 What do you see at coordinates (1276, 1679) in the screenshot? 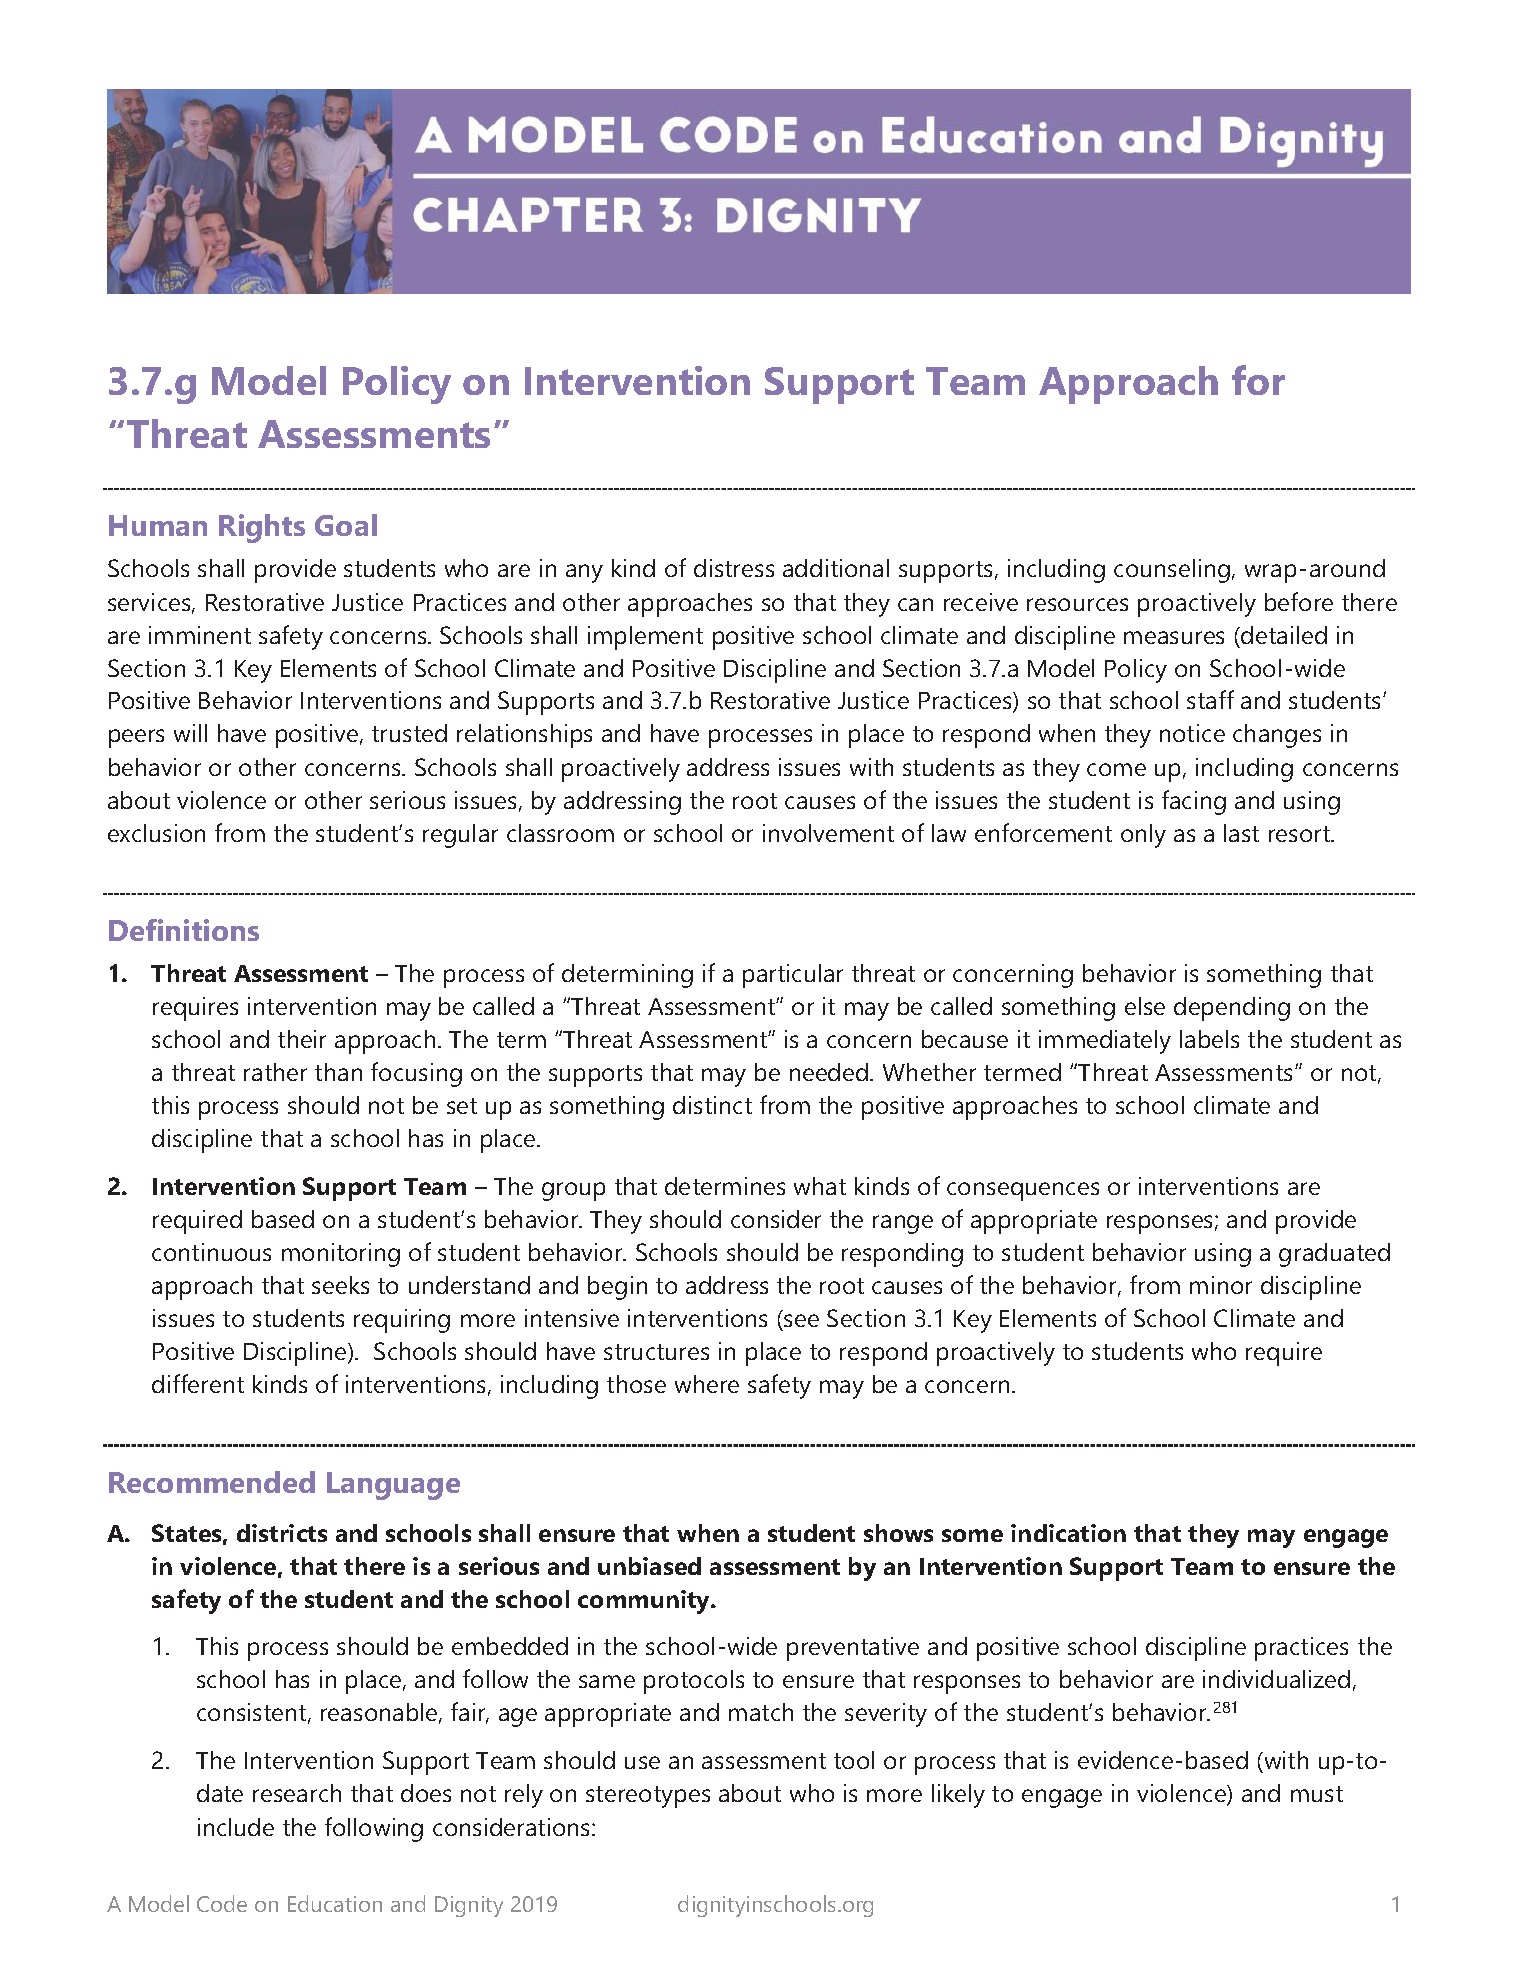
I see `individualized` at bounding box center [1276, 1679].
